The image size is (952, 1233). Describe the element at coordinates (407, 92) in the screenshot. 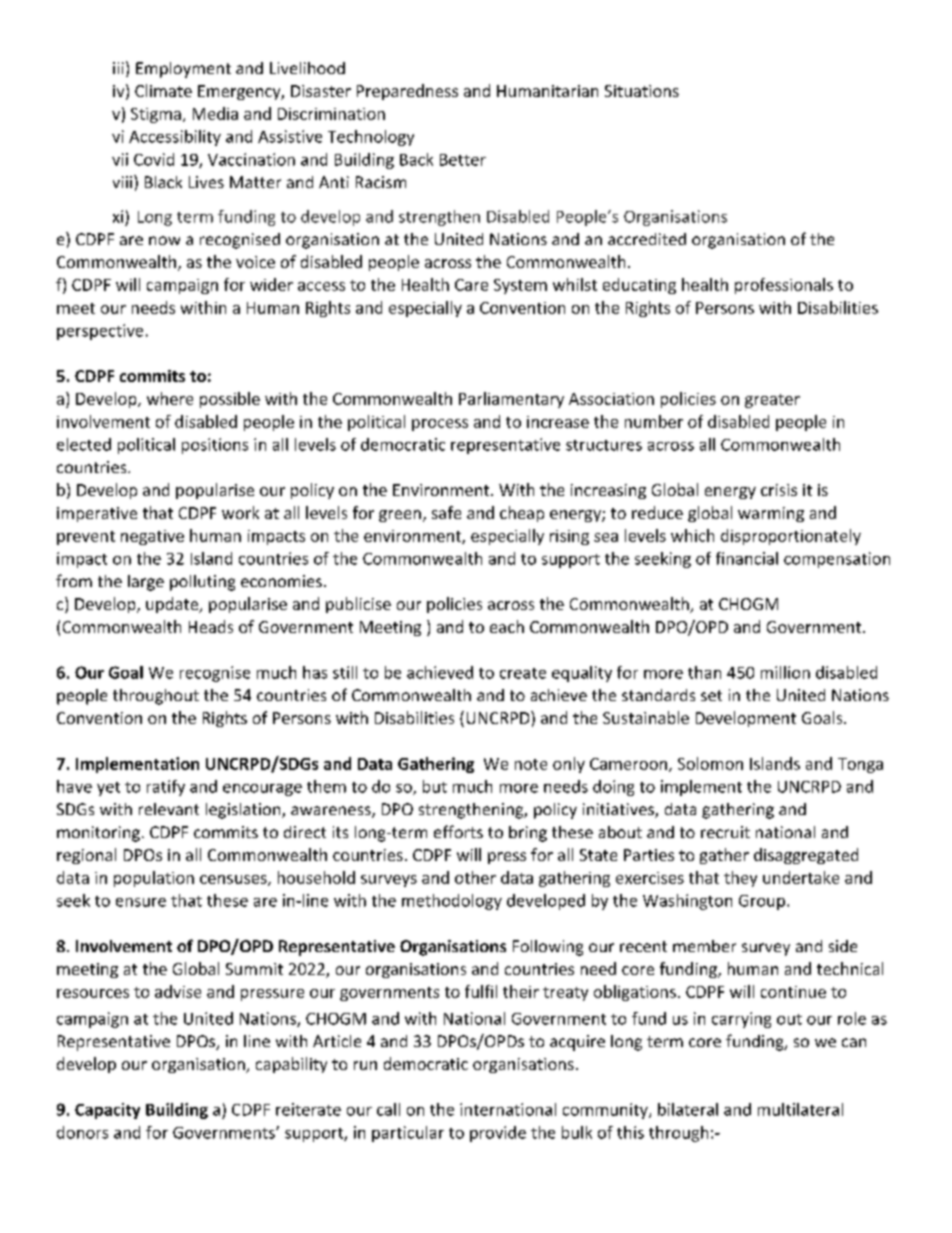

I see `Preparedness` at that location.
